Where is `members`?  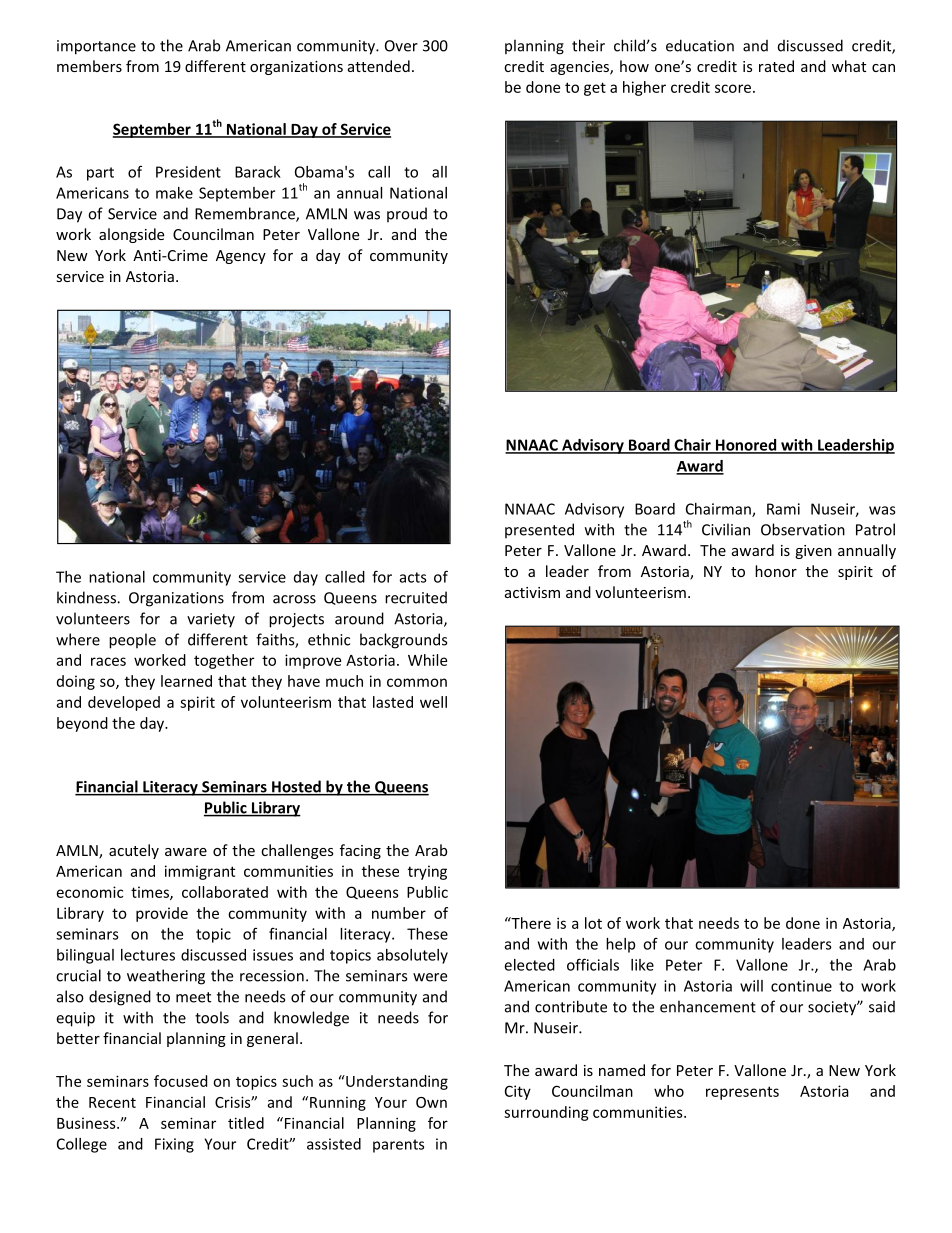
members is located at coordinates (89, 66).
